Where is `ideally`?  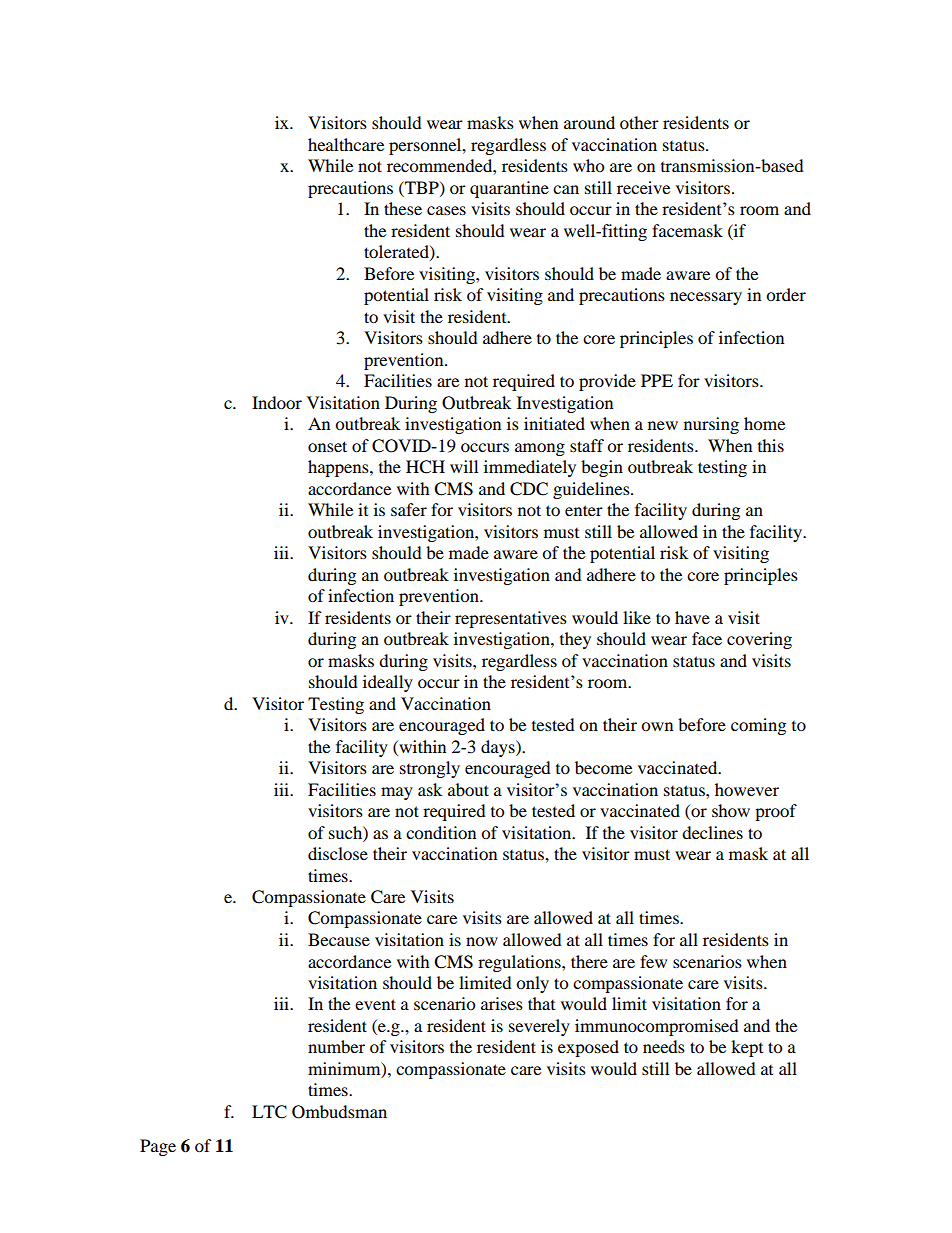
ideally is located at coordinates (388, 683).
